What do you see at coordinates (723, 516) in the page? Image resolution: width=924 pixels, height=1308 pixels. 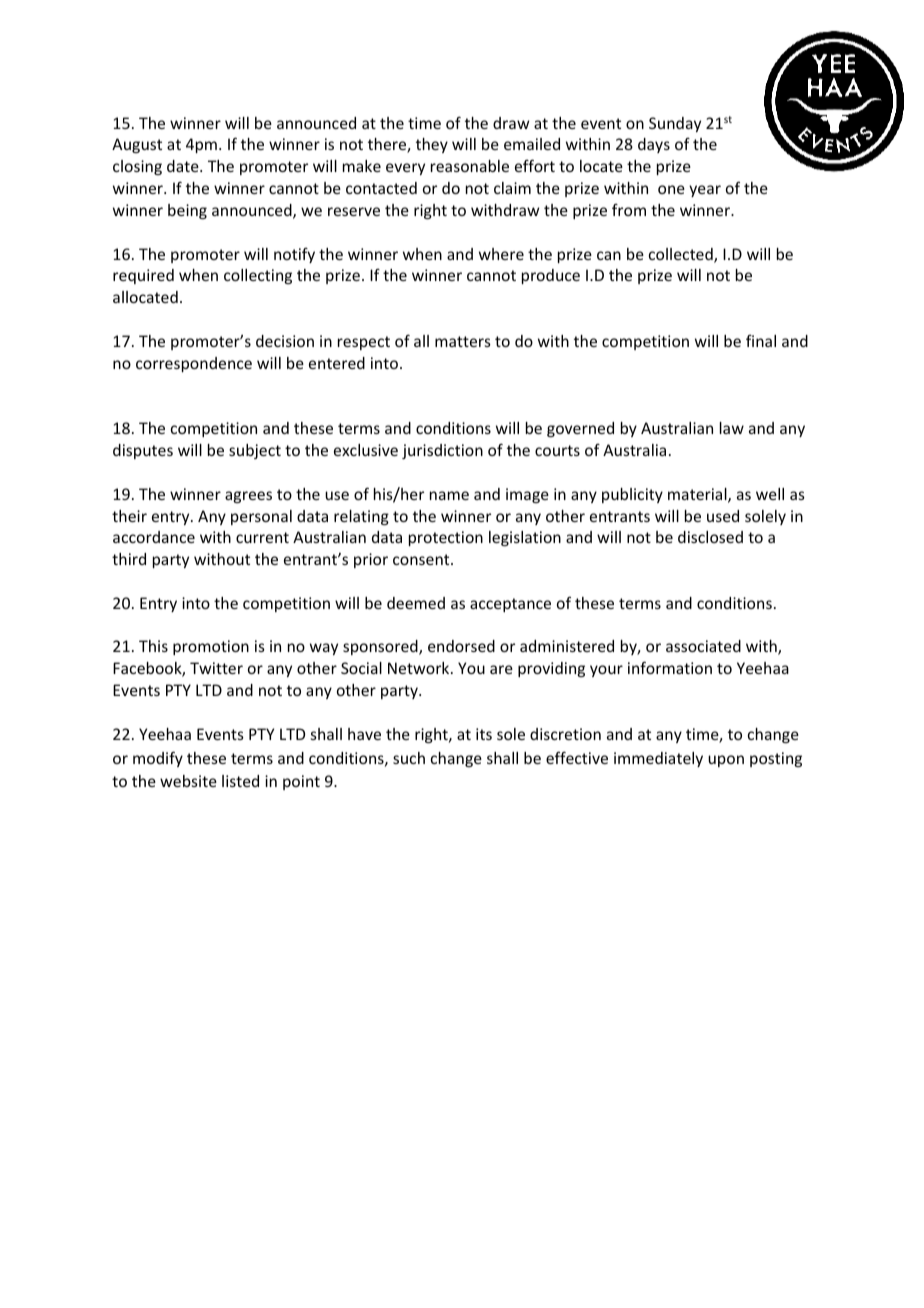 I see `used` at bounding box center [723, 516].
